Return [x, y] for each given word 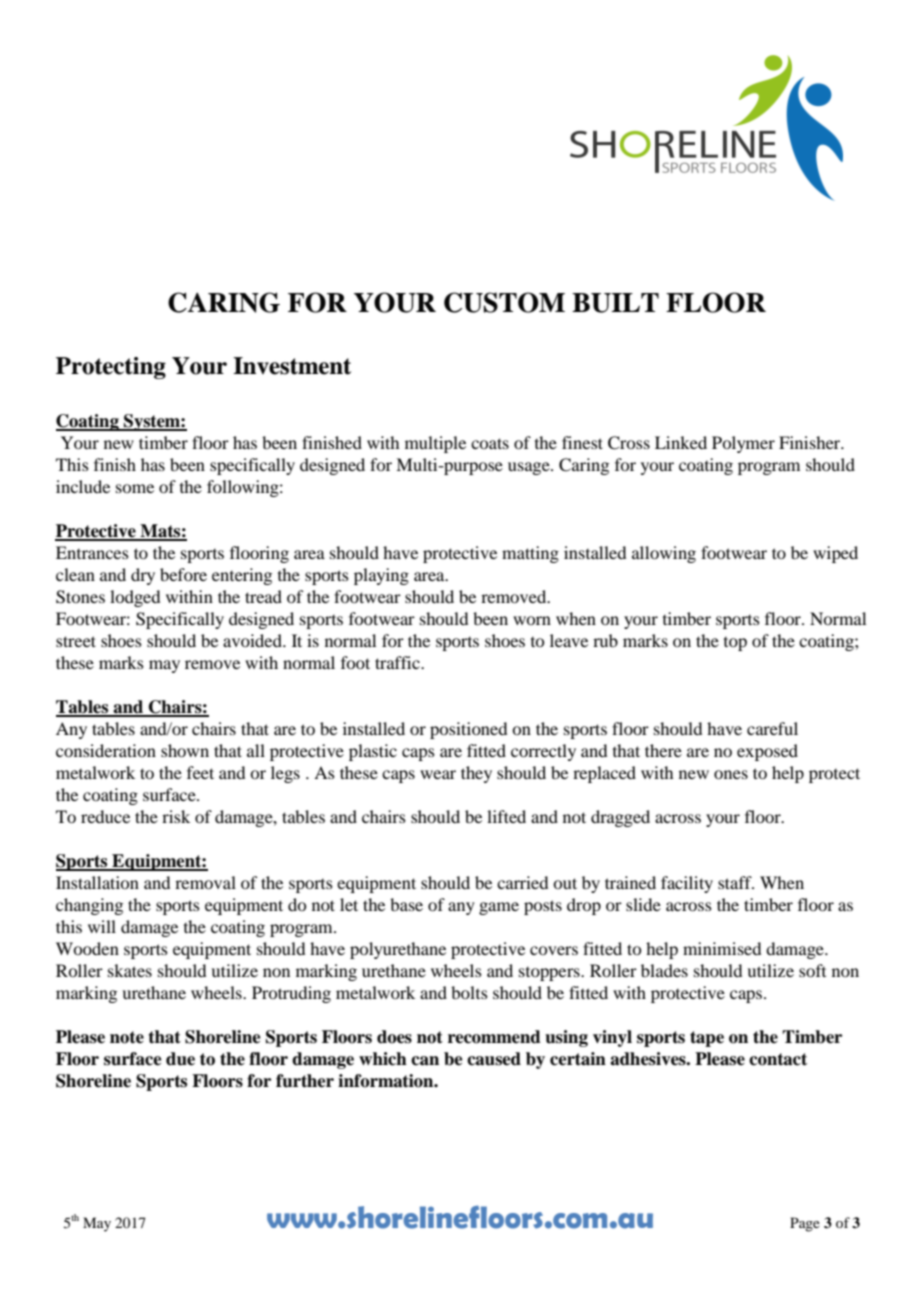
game [499, 908]
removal [205, 882]
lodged [135, 598]
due [180, 1059]
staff [736, 882]
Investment [292, 366]
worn [532, 620]
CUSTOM [504, 302]
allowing [664, 554]
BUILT [615, 303]
